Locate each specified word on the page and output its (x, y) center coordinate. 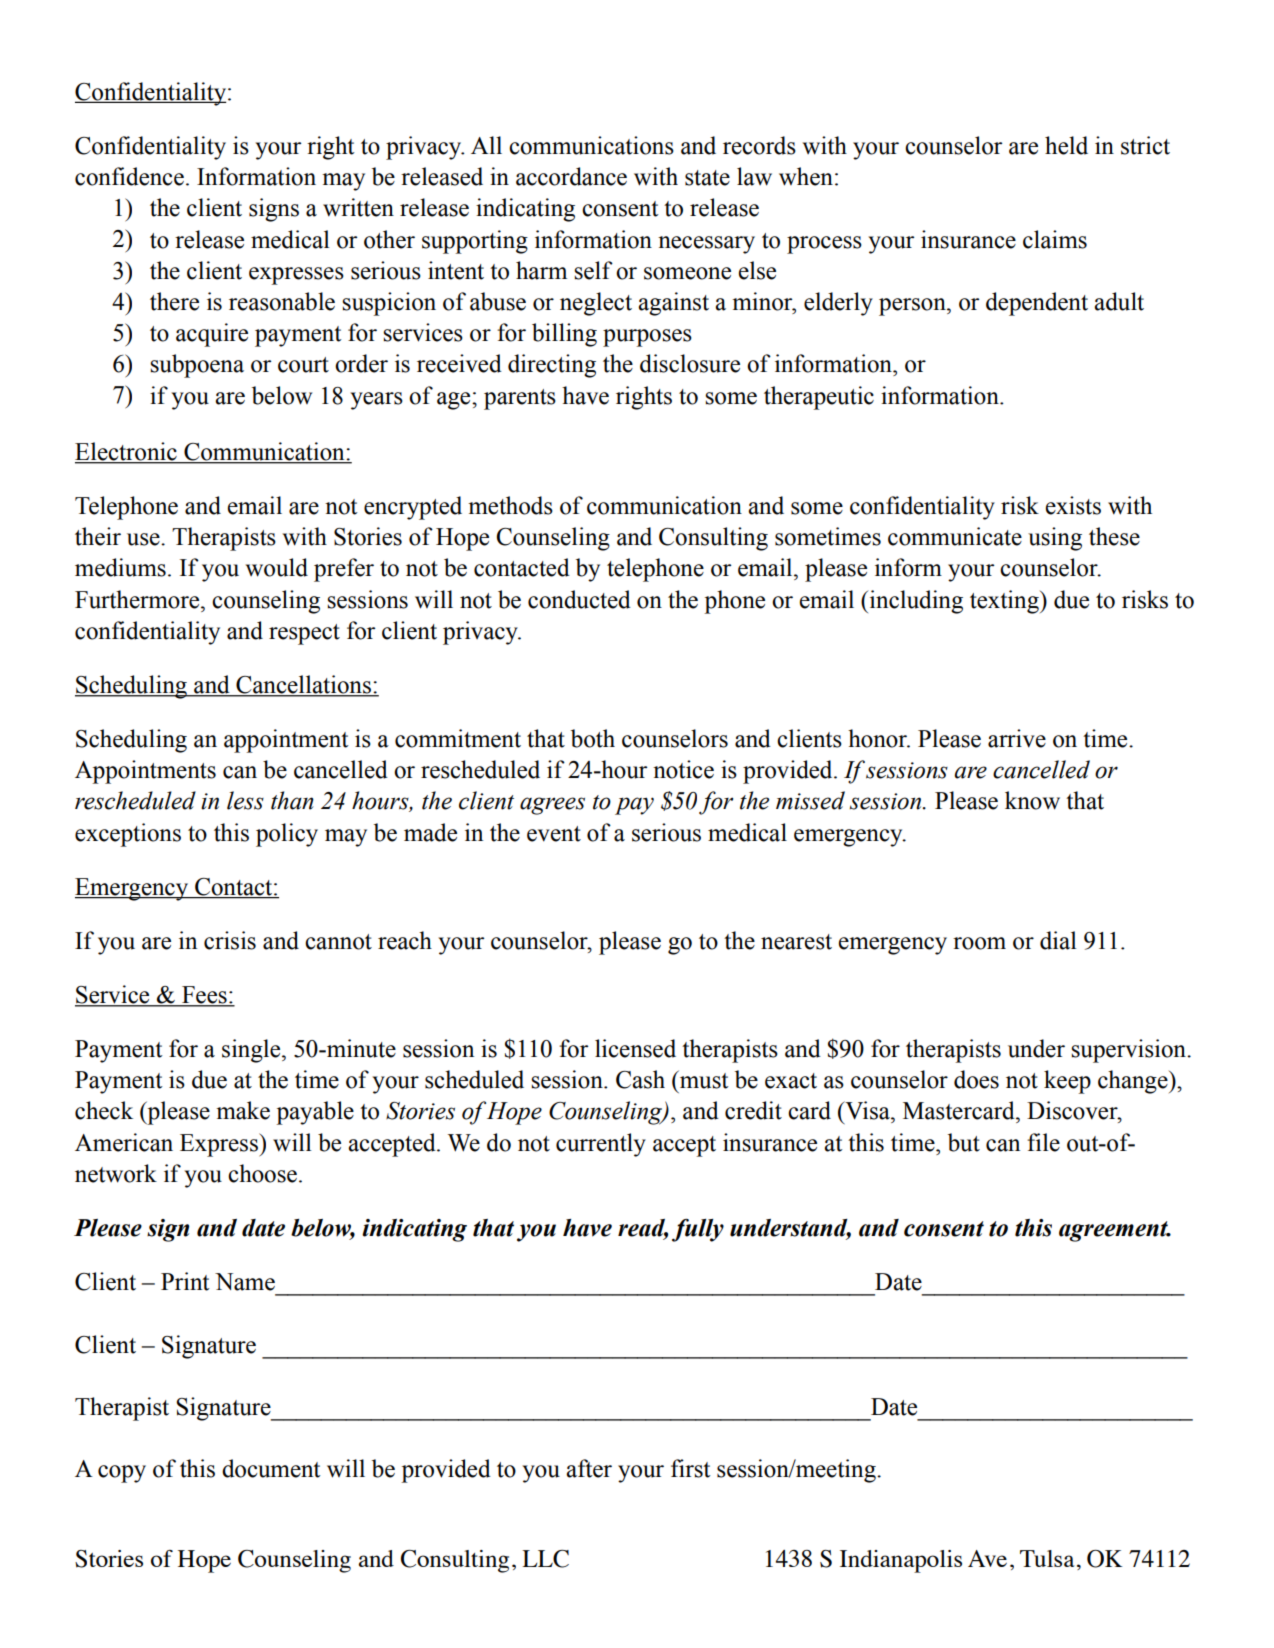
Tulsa (1047, 1558)
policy (287, 835)
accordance (571, 176)
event (554, 834)
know (1032, 800)
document (271, 1468)
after (589, 1468)
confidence (129, 176)
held (1066, 145)
